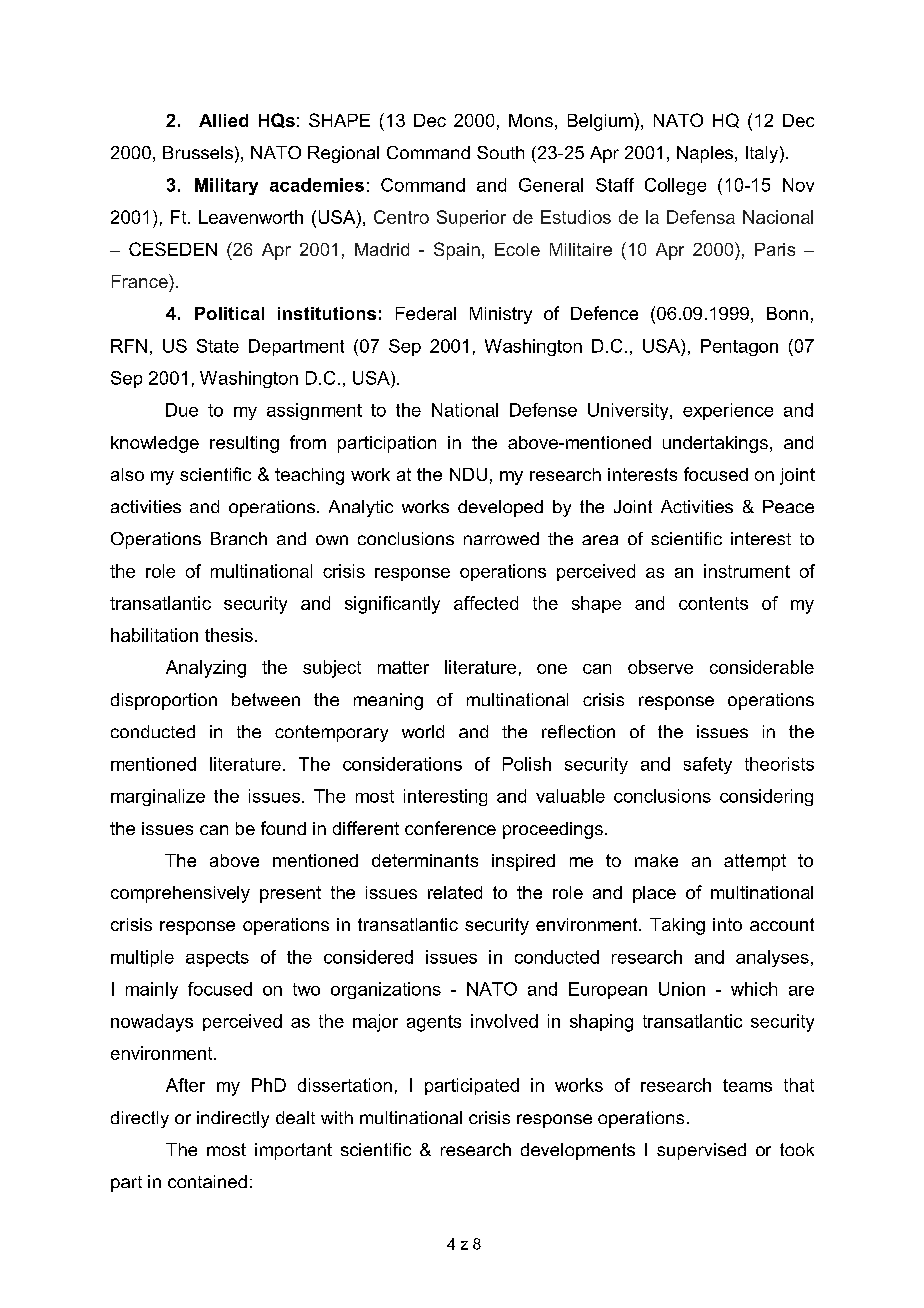 The height and width of the screenshot is (1308, 924). Describe the element at coordinates (158, 797) in the screenshot. I see `marginalize` at that location.
